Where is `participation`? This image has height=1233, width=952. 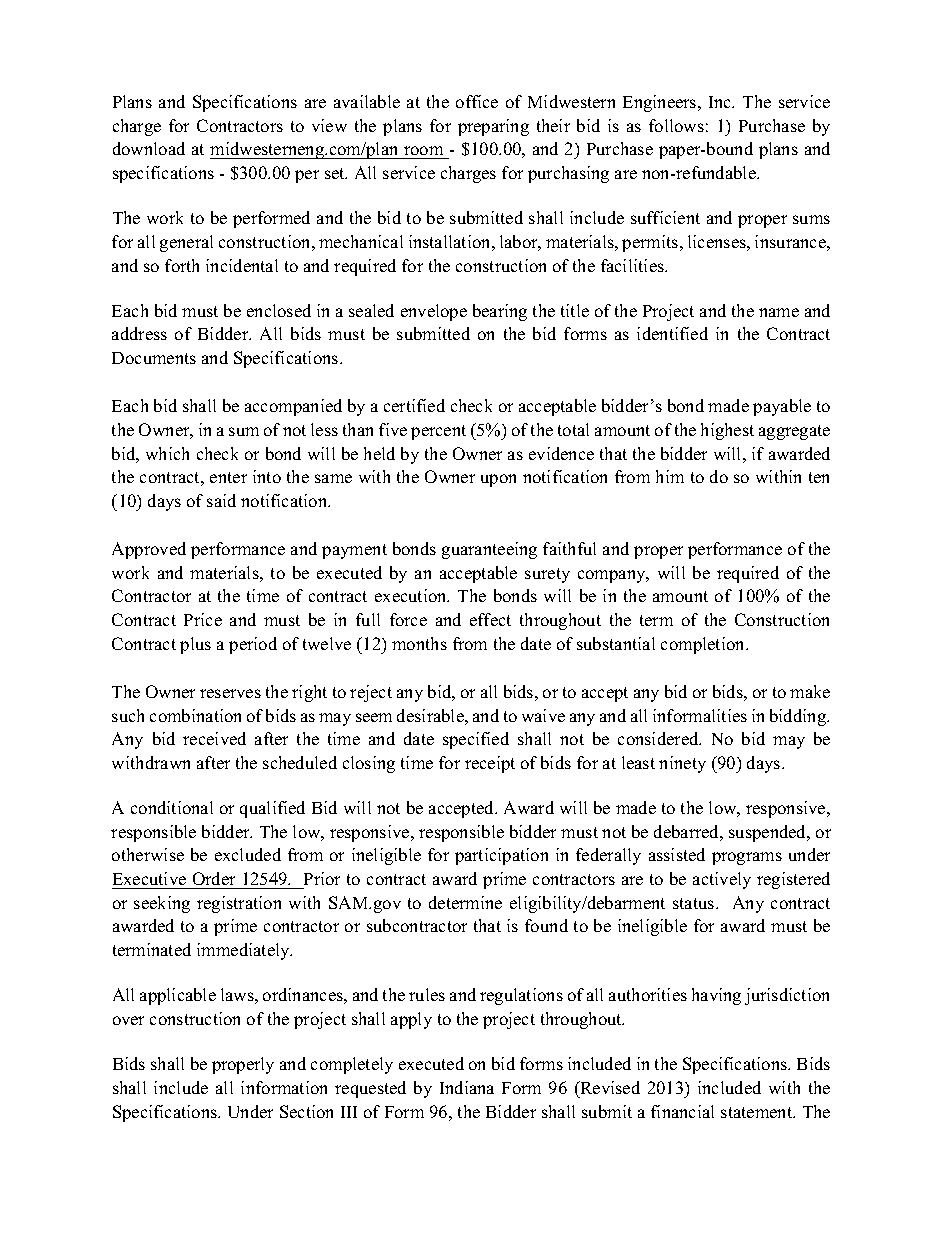
participation is located at coordinates (501, 856).
